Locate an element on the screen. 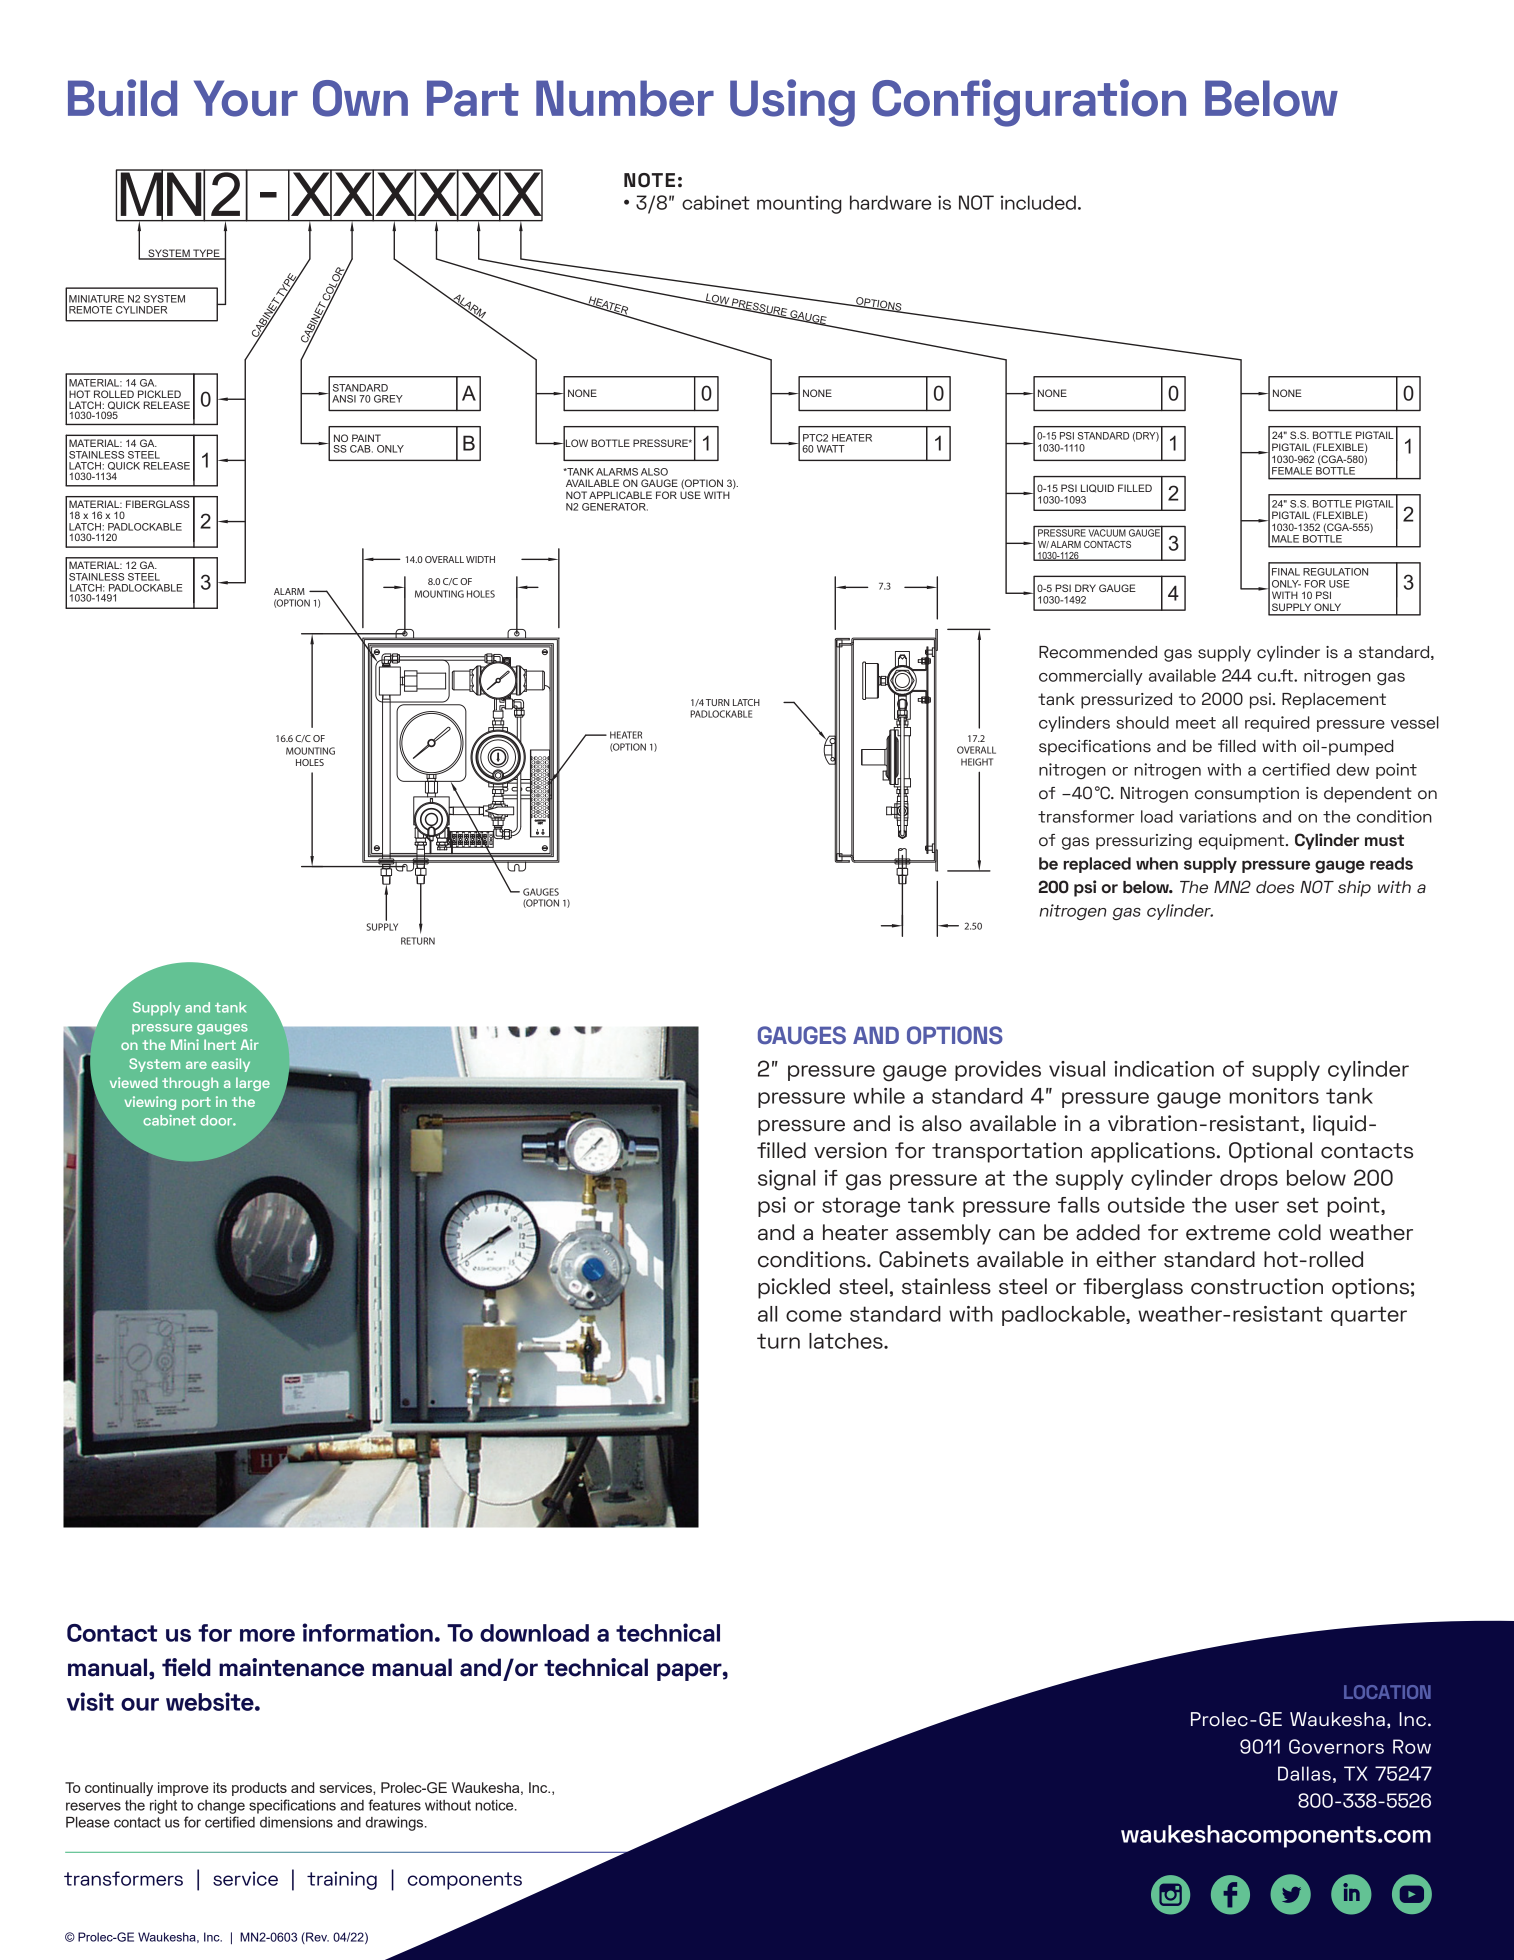  Using is located at coordinates (792, 103).
